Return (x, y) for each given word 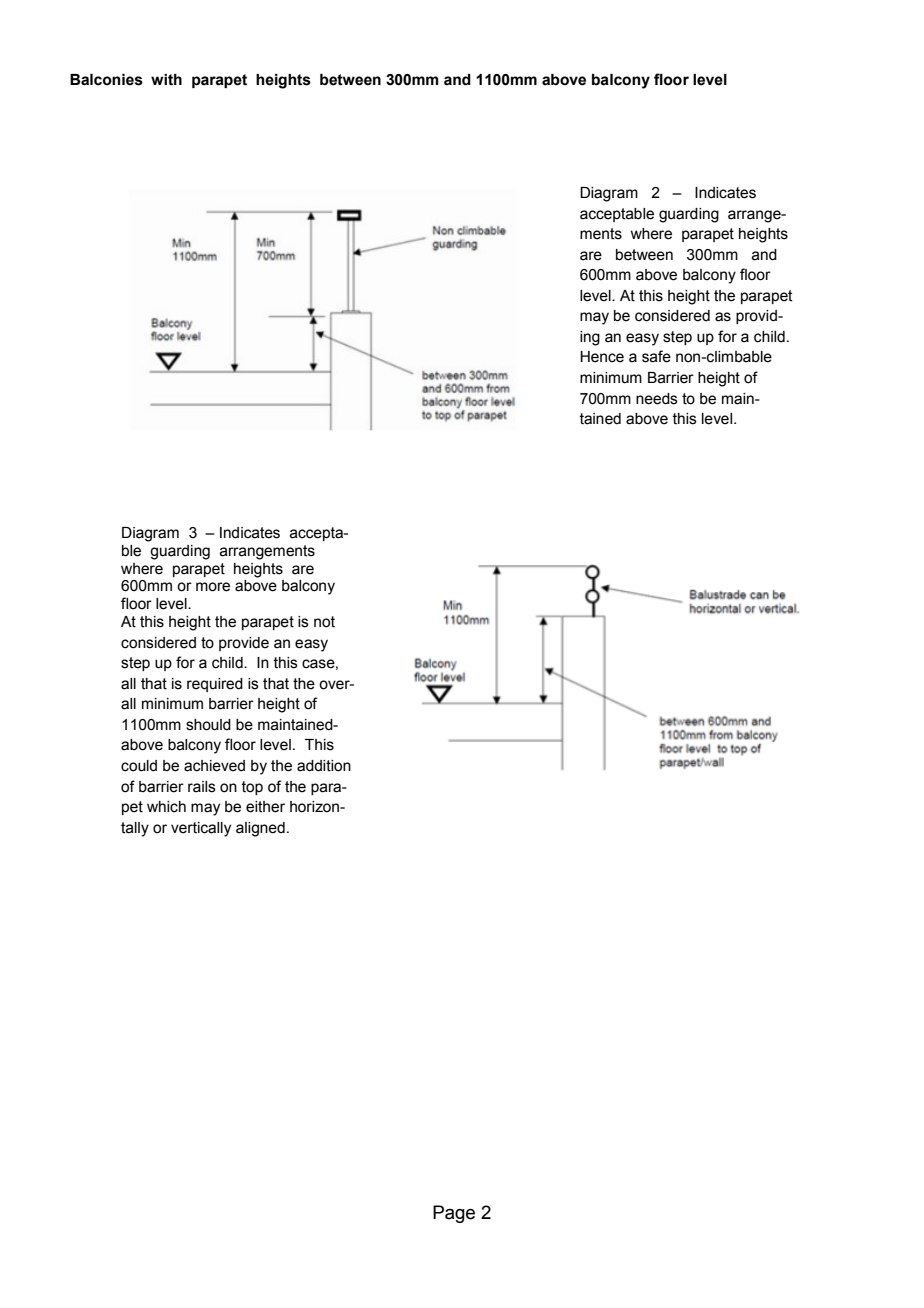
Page (454, 1214)
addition (324, 766)
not (324, 622)
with (166, 80)
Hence (602, 357)
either (265, 807)
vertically (201, 829)
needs (657, 399)
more (213, 587)
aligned (260, 829)
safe (656, 356)
